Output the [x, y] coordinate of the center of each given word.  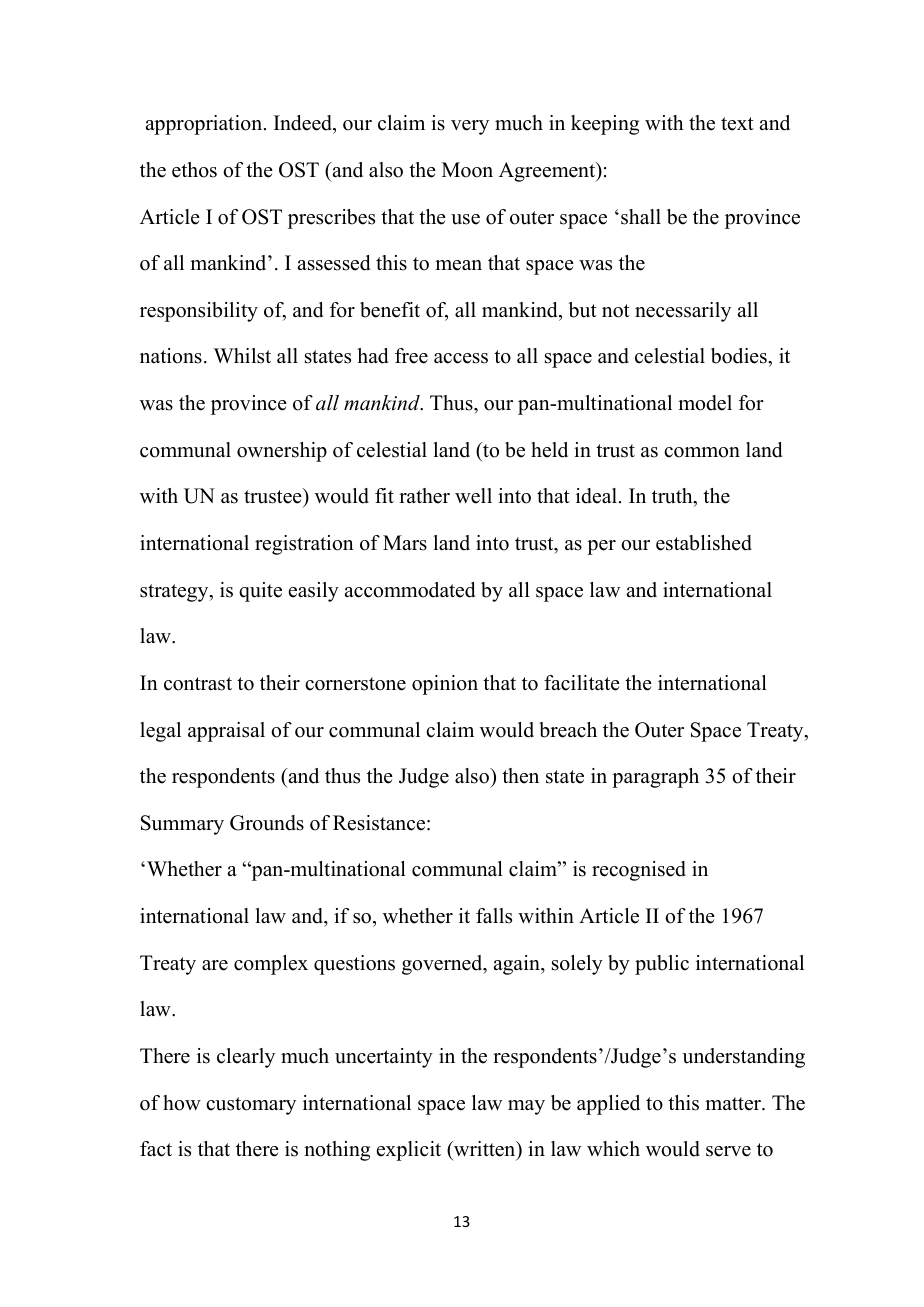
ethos [194, 170]
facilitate [582, 683]
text [737, 124]
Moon [467, 170]
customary [251, 1106]
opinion [445, 685]
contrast [198, 684]
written [485, 1150]
